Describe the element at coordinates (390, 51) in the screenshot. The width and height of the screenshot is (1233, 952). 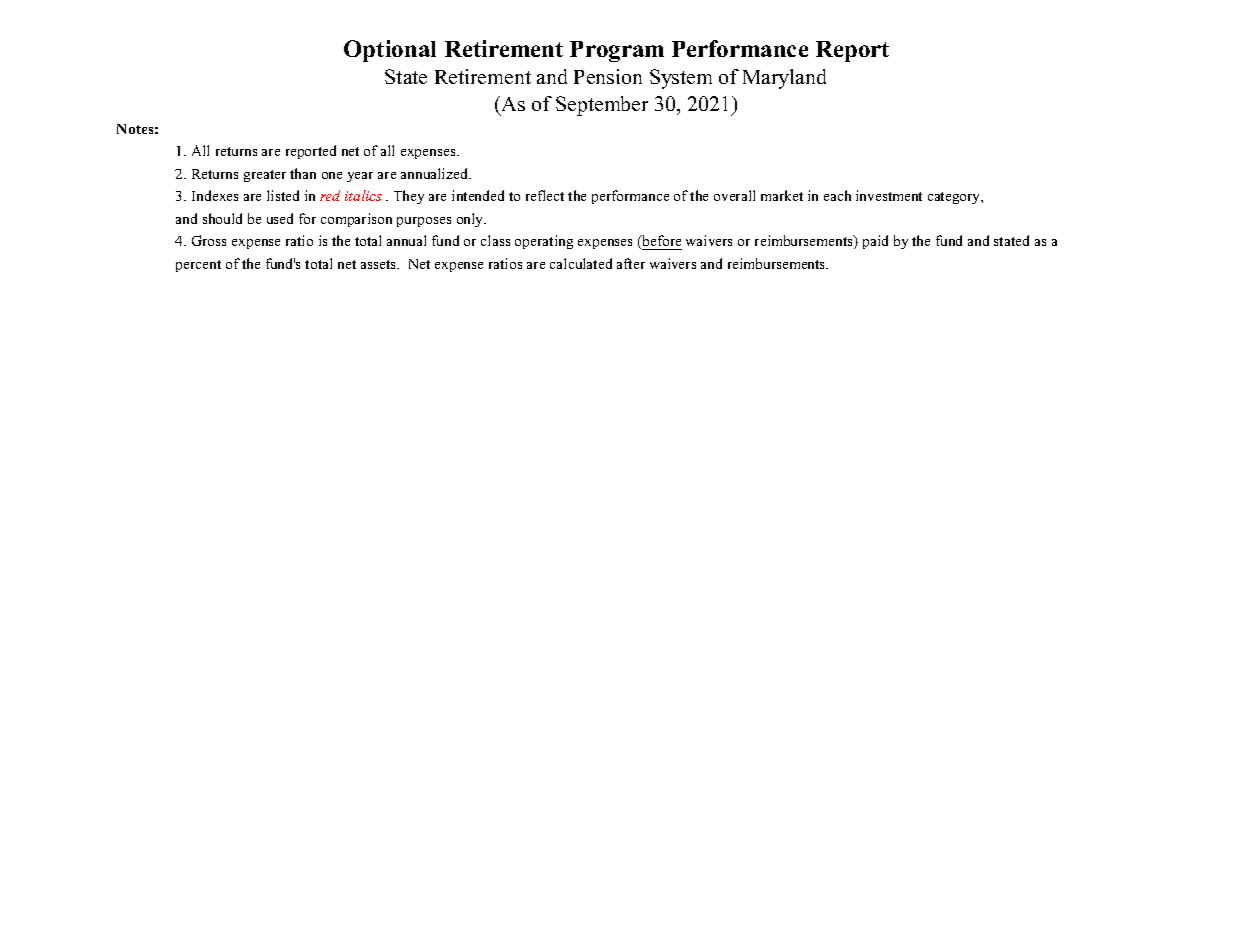
I see `Optional` at that location.
